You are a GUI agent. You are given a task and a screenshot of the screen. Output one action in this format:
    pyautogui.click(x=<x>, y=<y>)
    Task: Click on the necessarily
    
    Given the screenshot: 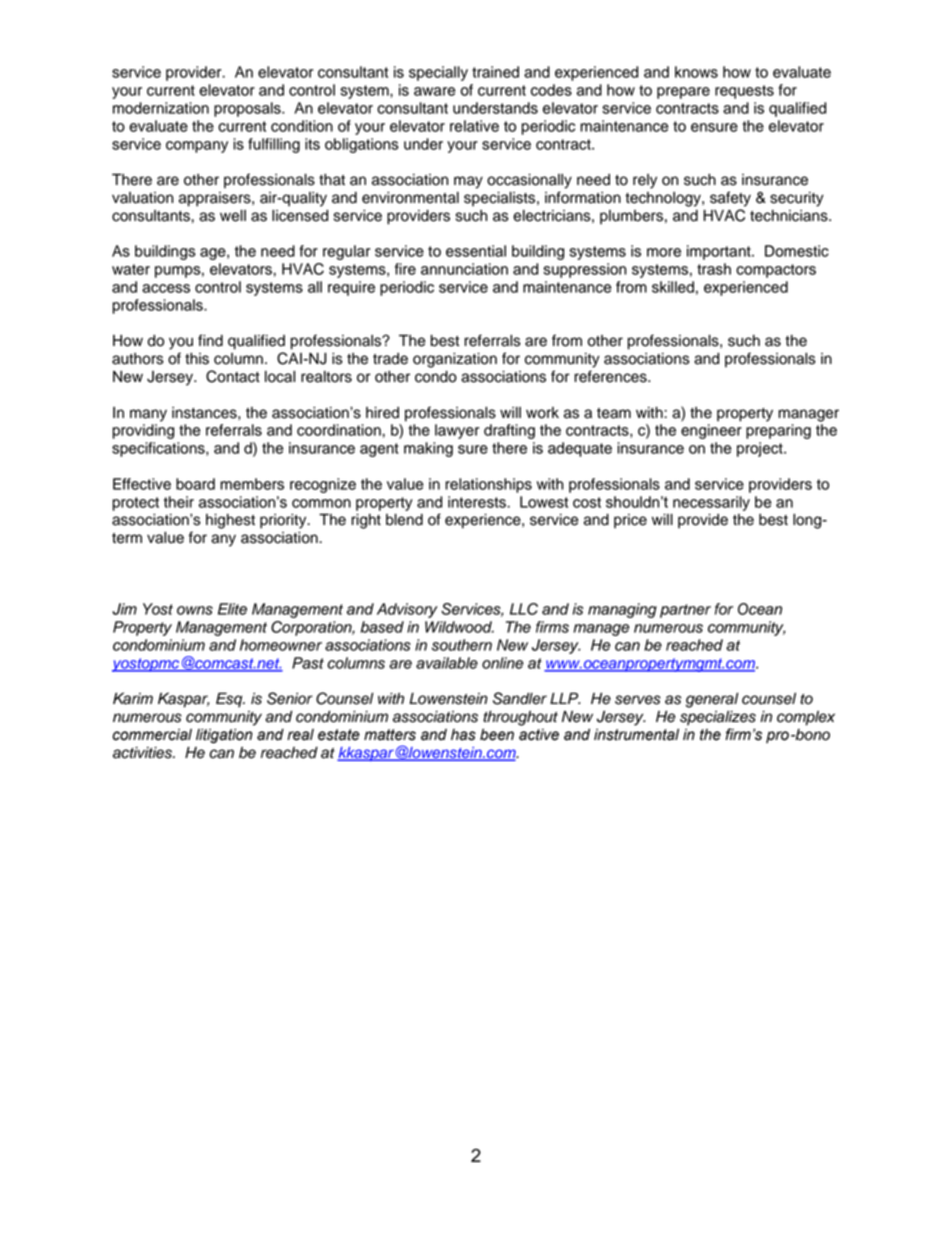 What is the action you would take?
    pyautogui.click(x=711, y=503)
